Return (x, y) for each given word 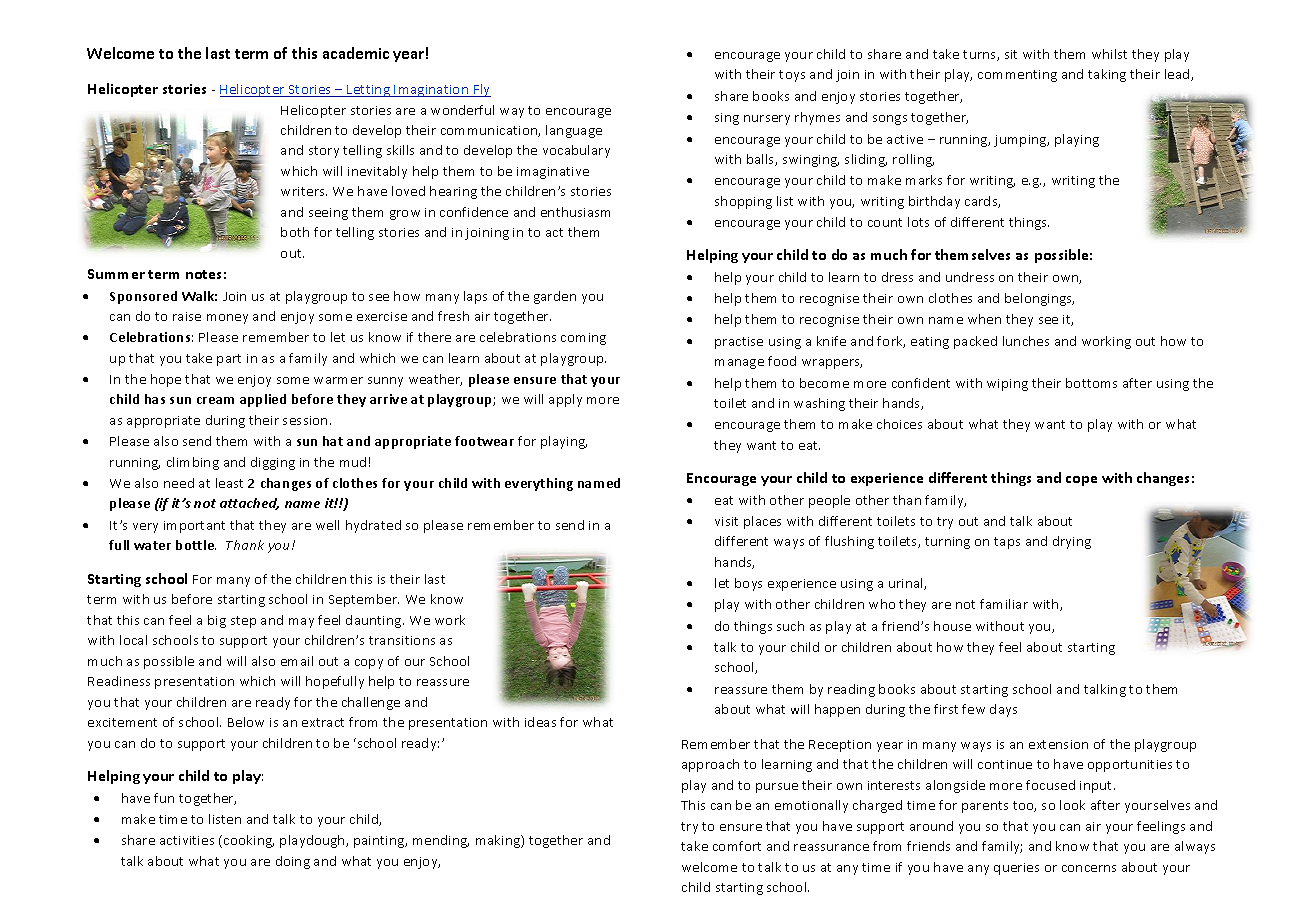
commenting (1017, 76)
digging (273, 463)
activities (187, 840)
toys (792, 76)
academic (356, 53)
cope (1081, 481)
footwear (484, 441)
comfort (737, 846)
